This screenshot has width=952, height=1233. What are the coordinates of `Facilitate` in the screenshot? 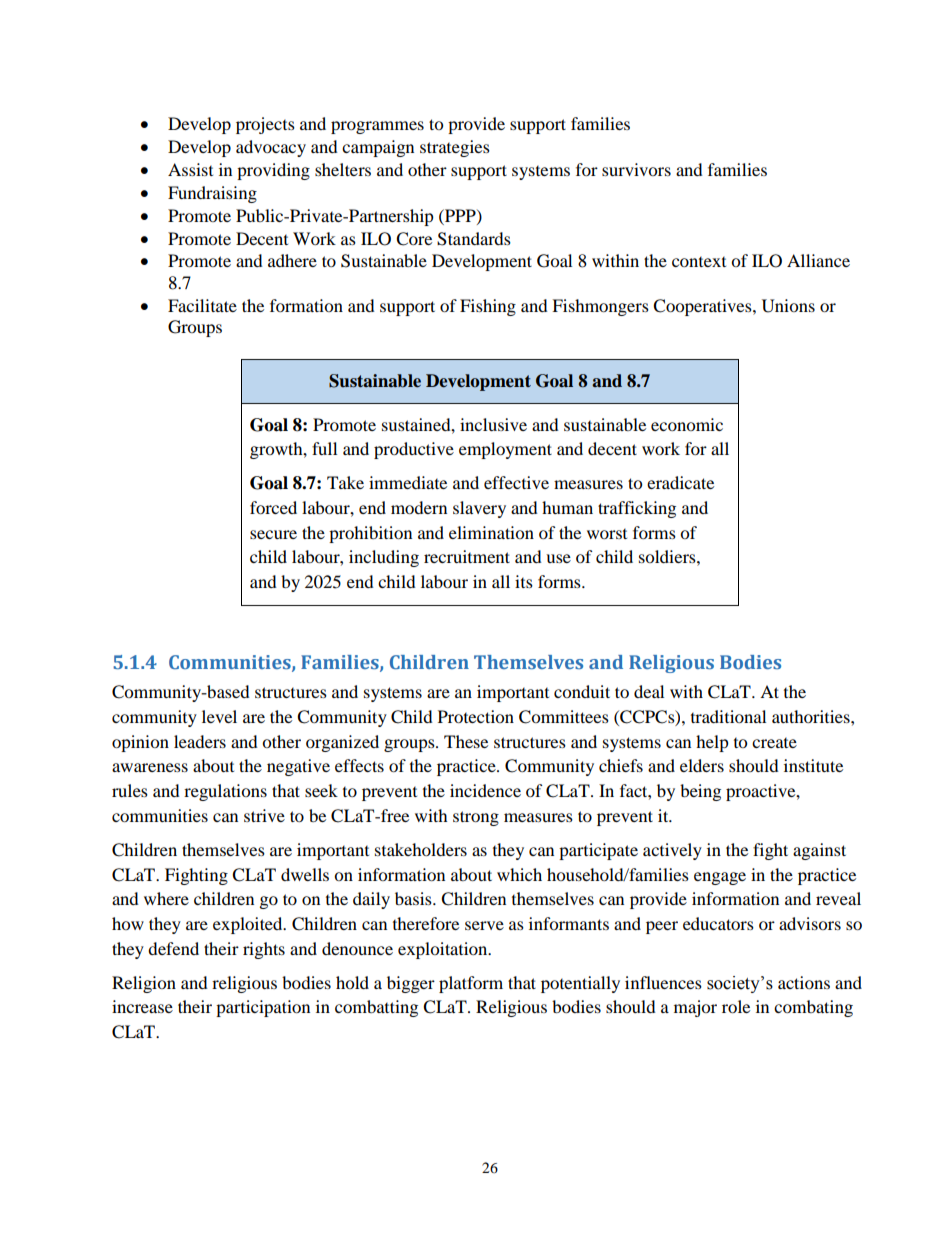 It's located at (202, 305).
